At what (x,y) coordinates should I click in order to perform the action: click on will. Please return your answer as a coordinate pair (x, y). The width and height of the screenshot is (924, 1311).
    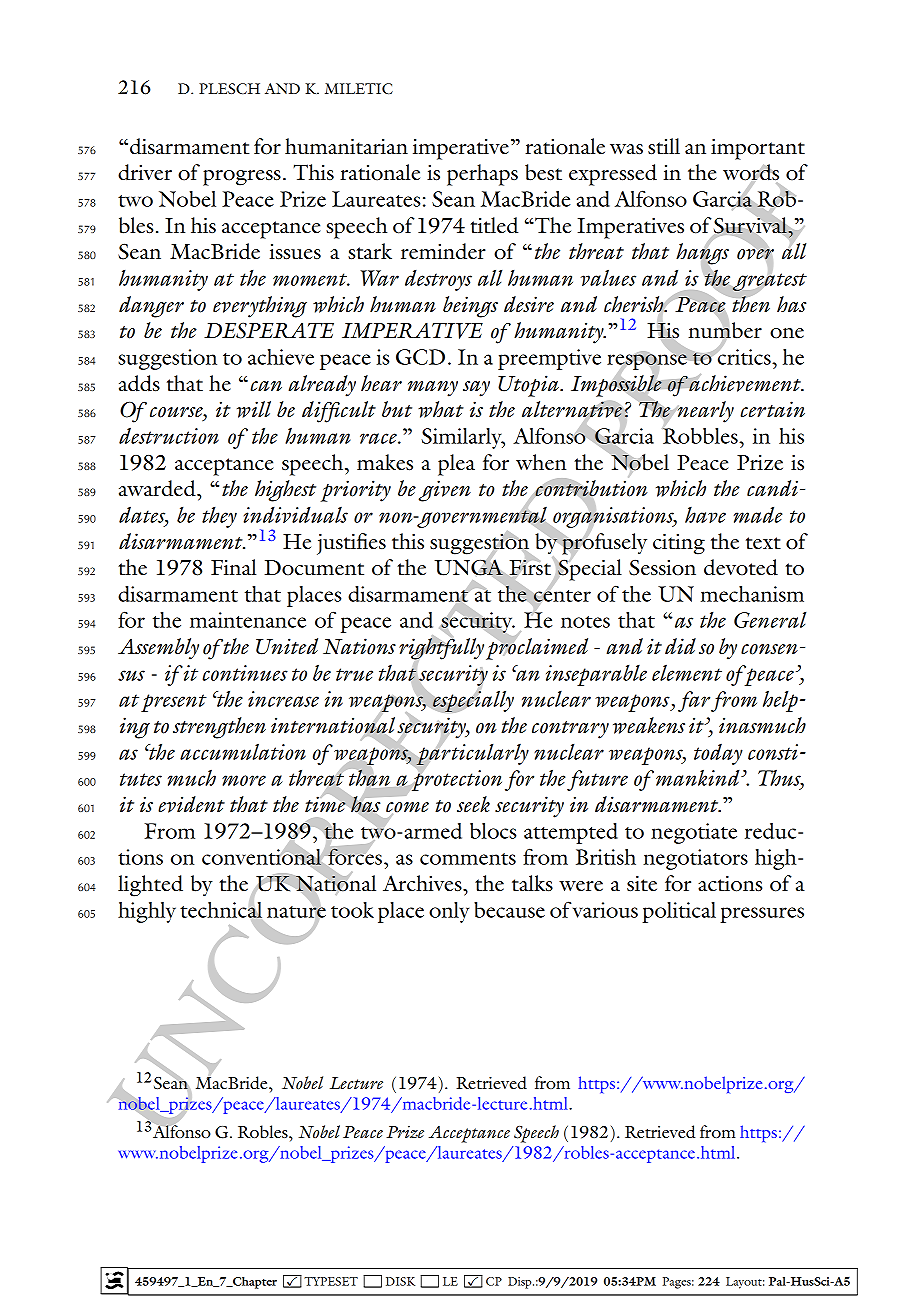
    Looking at the image, I should click on (254, 409).
